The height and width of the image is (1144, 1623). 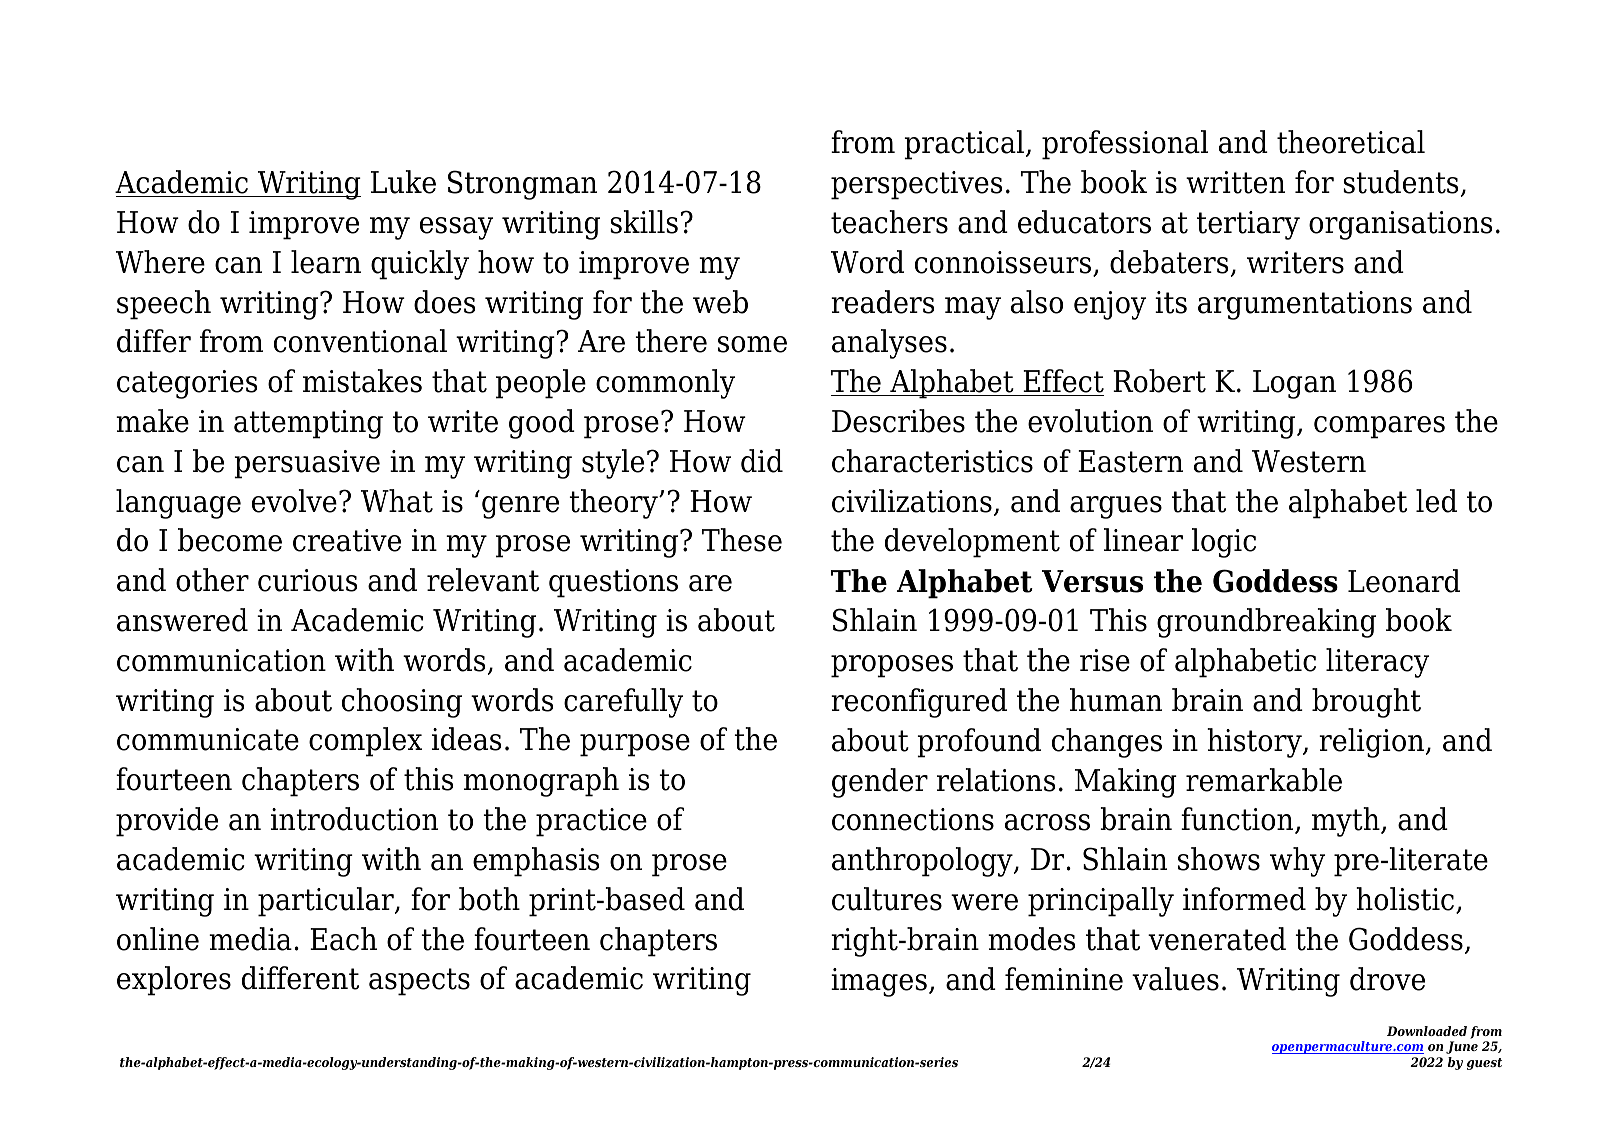 I want to click on students, so click(x=1400, y=182).
